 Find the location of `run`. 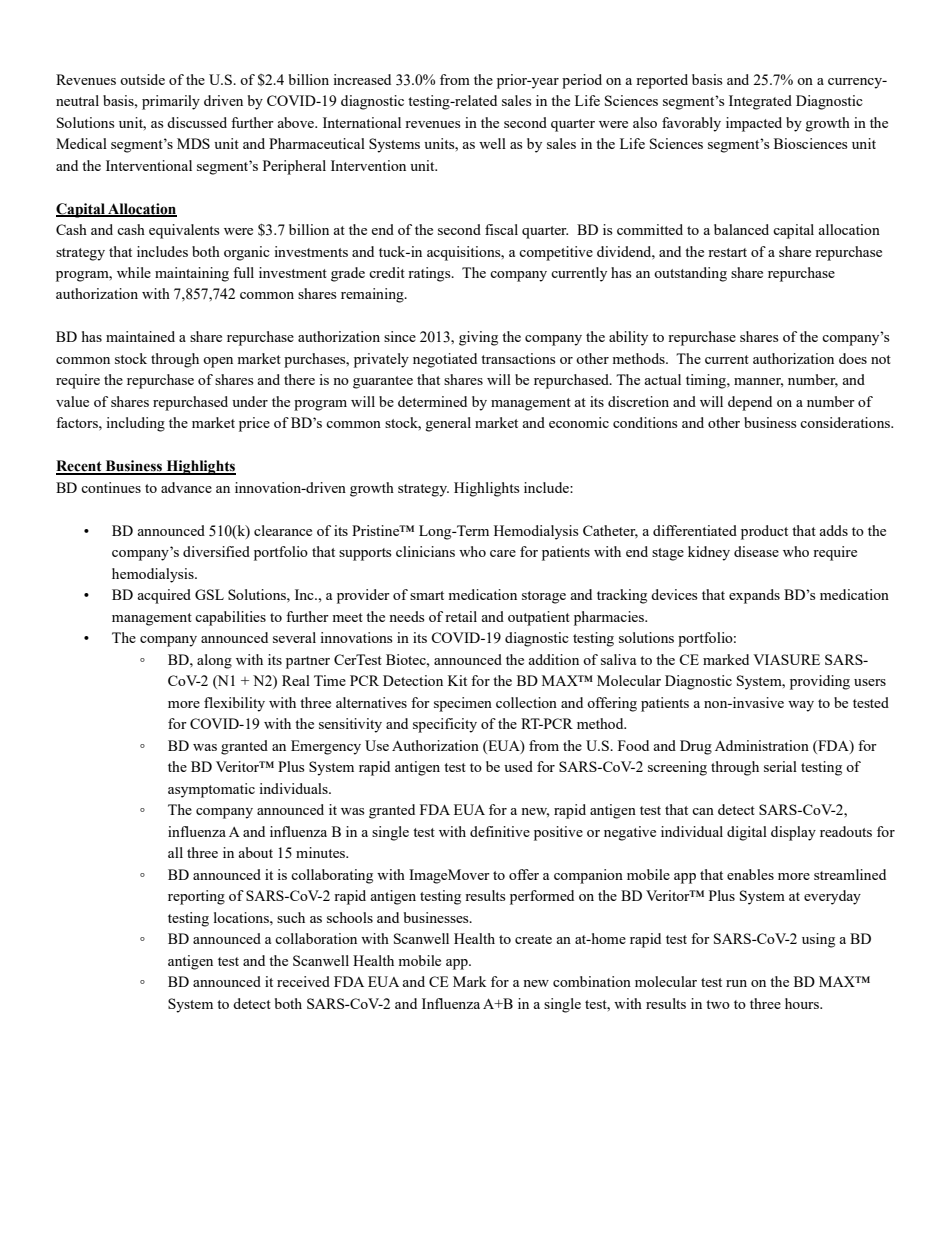

run is located at coordinates (736, 983).
